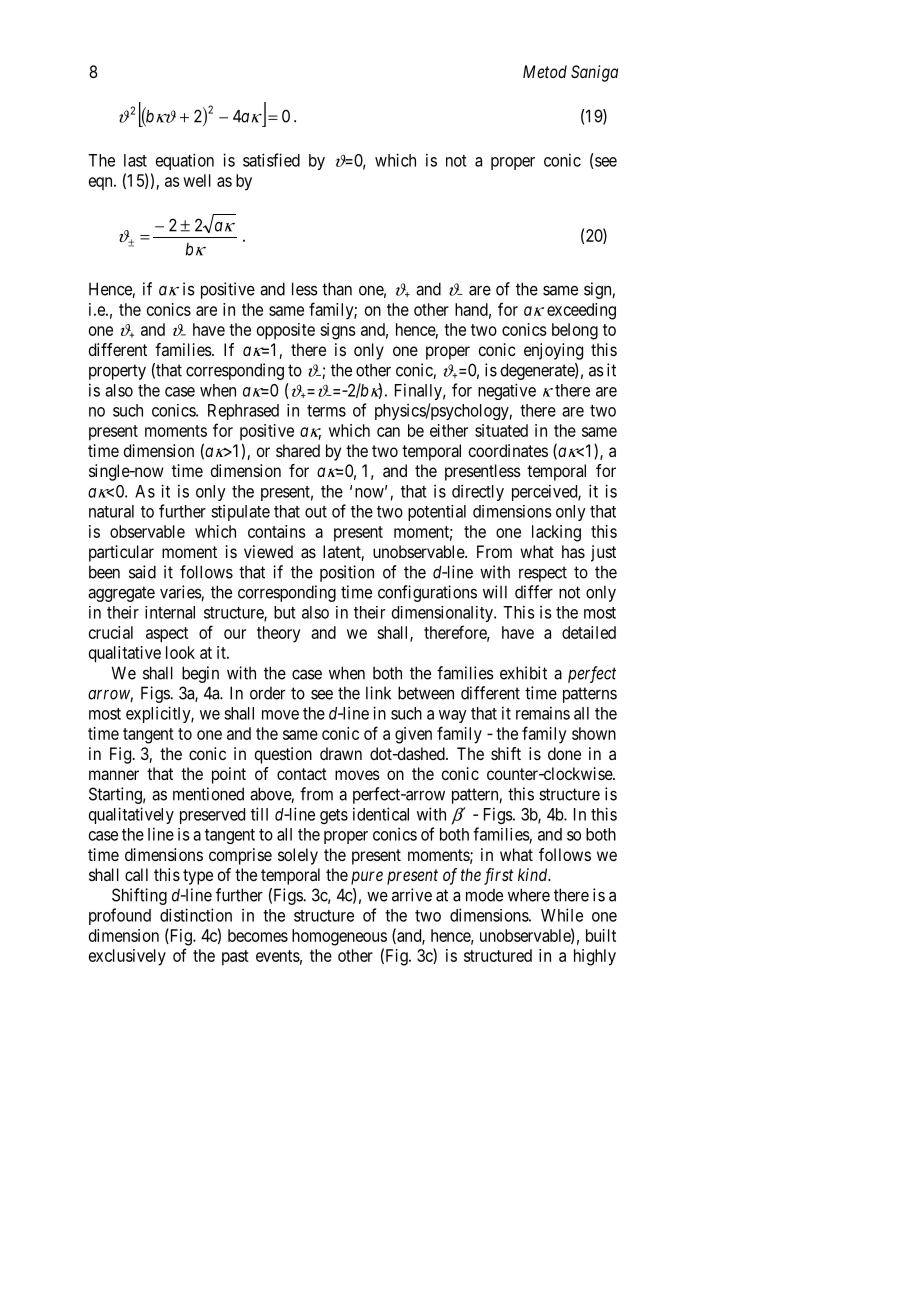 The image size is (924, 1308). Describe the element at coordinates (196, 915) in the page. I see `distinction` at that location.
